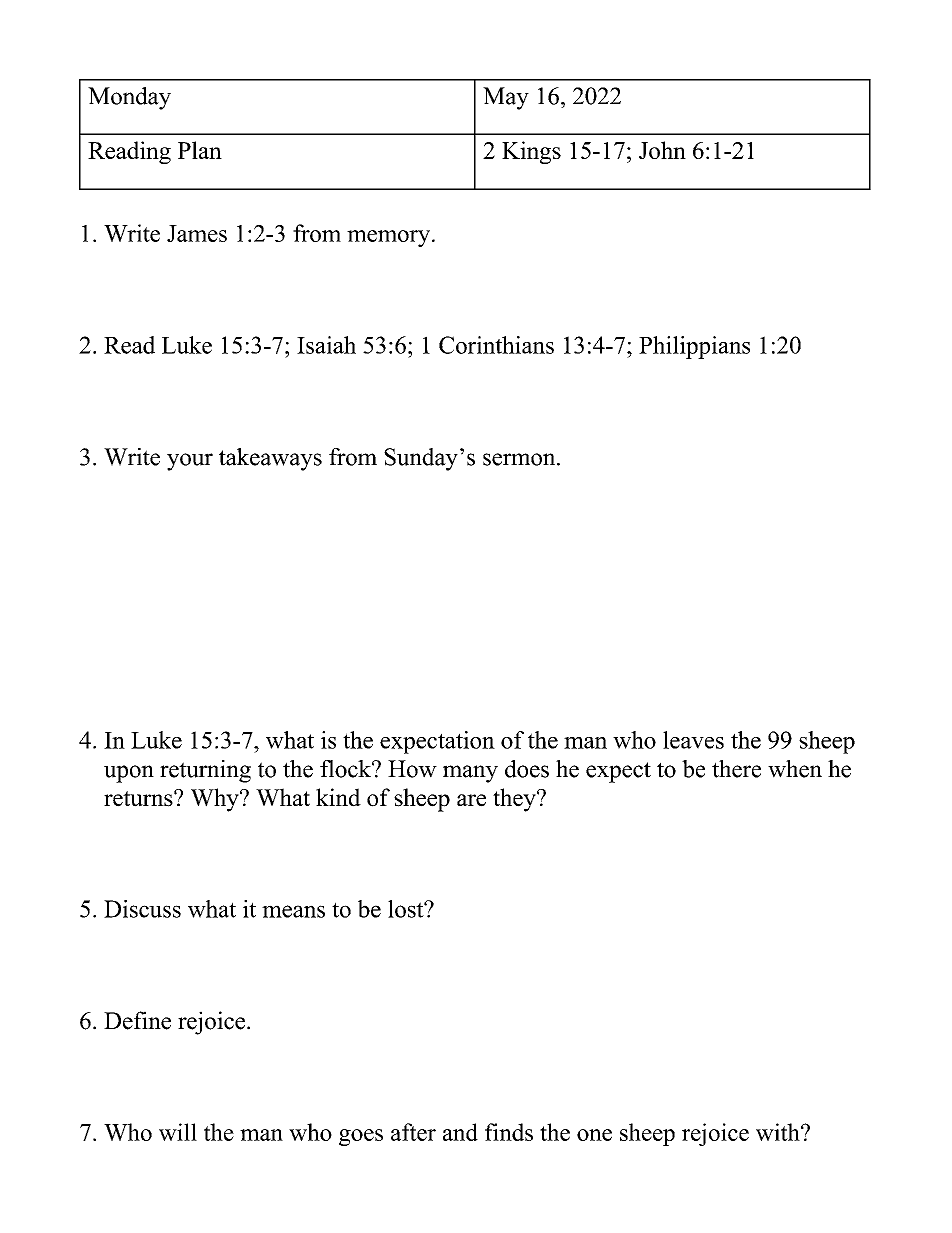 This image has height=1233, width=952. What do you see at coordinates (506, 98) in the image?
I see `May` at bounding box center [506, 98].
